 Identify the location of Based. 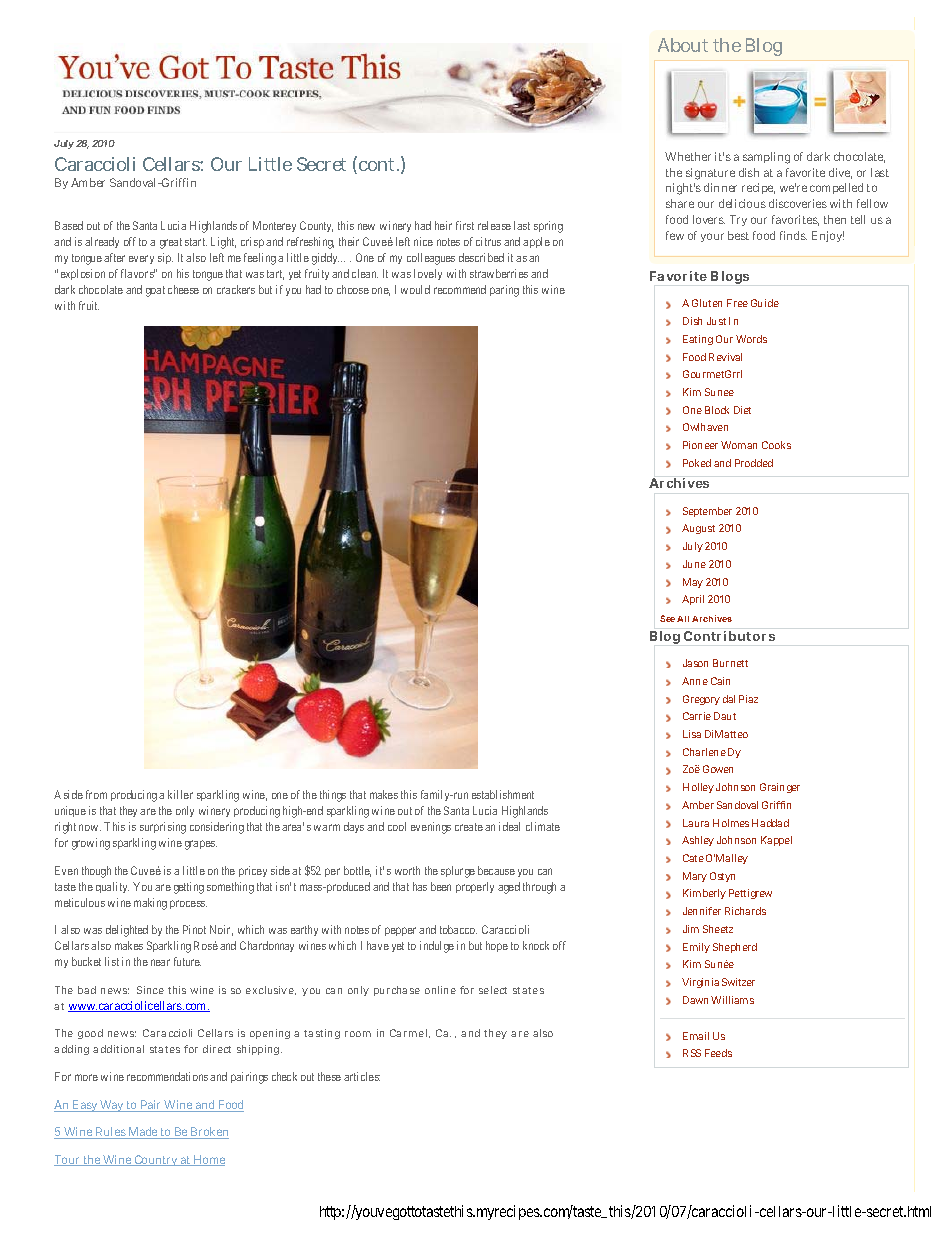
(69, 225).
